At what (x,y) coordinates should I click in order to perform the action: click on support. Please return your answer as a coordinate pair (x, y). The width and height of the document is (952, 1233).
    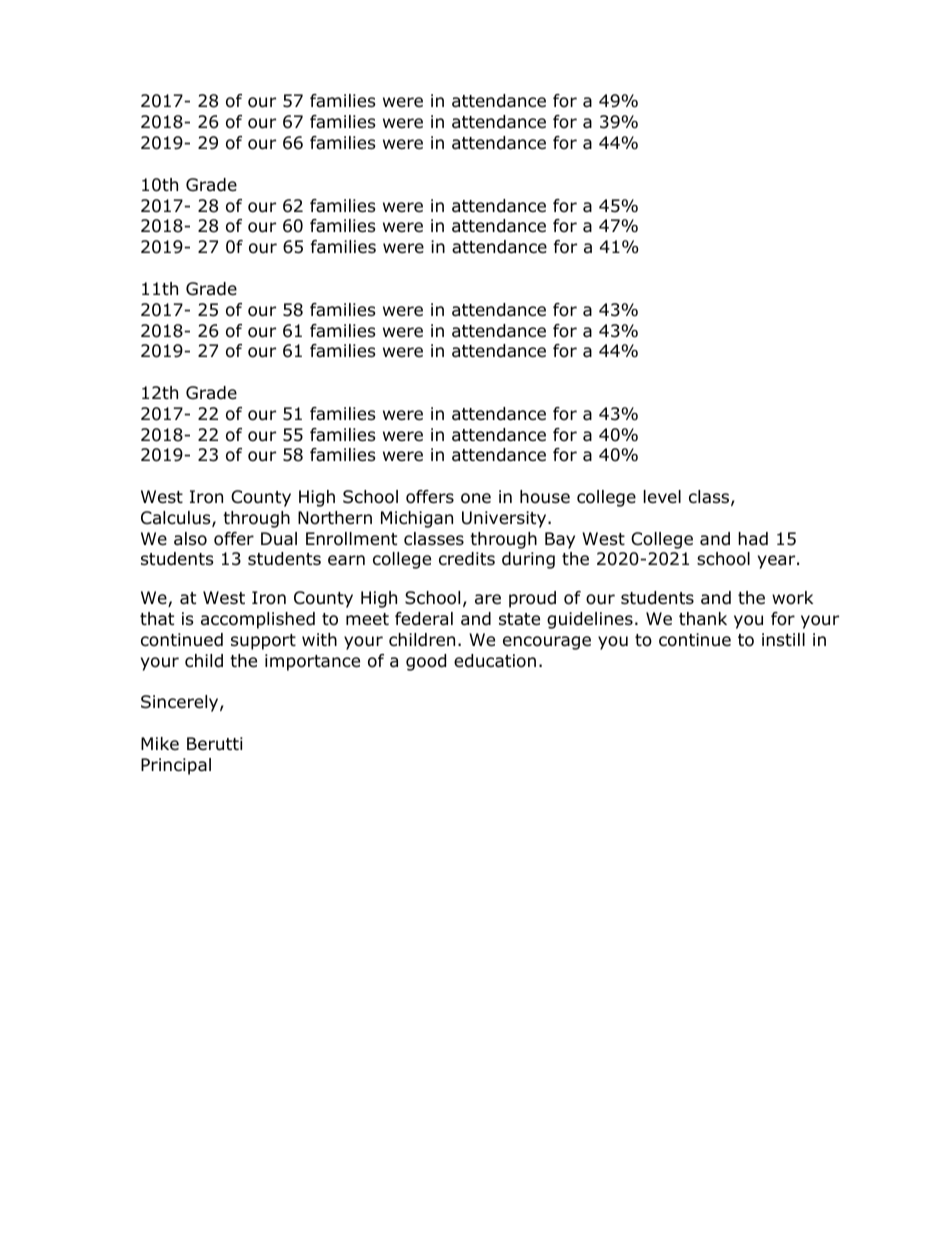
    Looking at the image, I should click on (263, 642).
